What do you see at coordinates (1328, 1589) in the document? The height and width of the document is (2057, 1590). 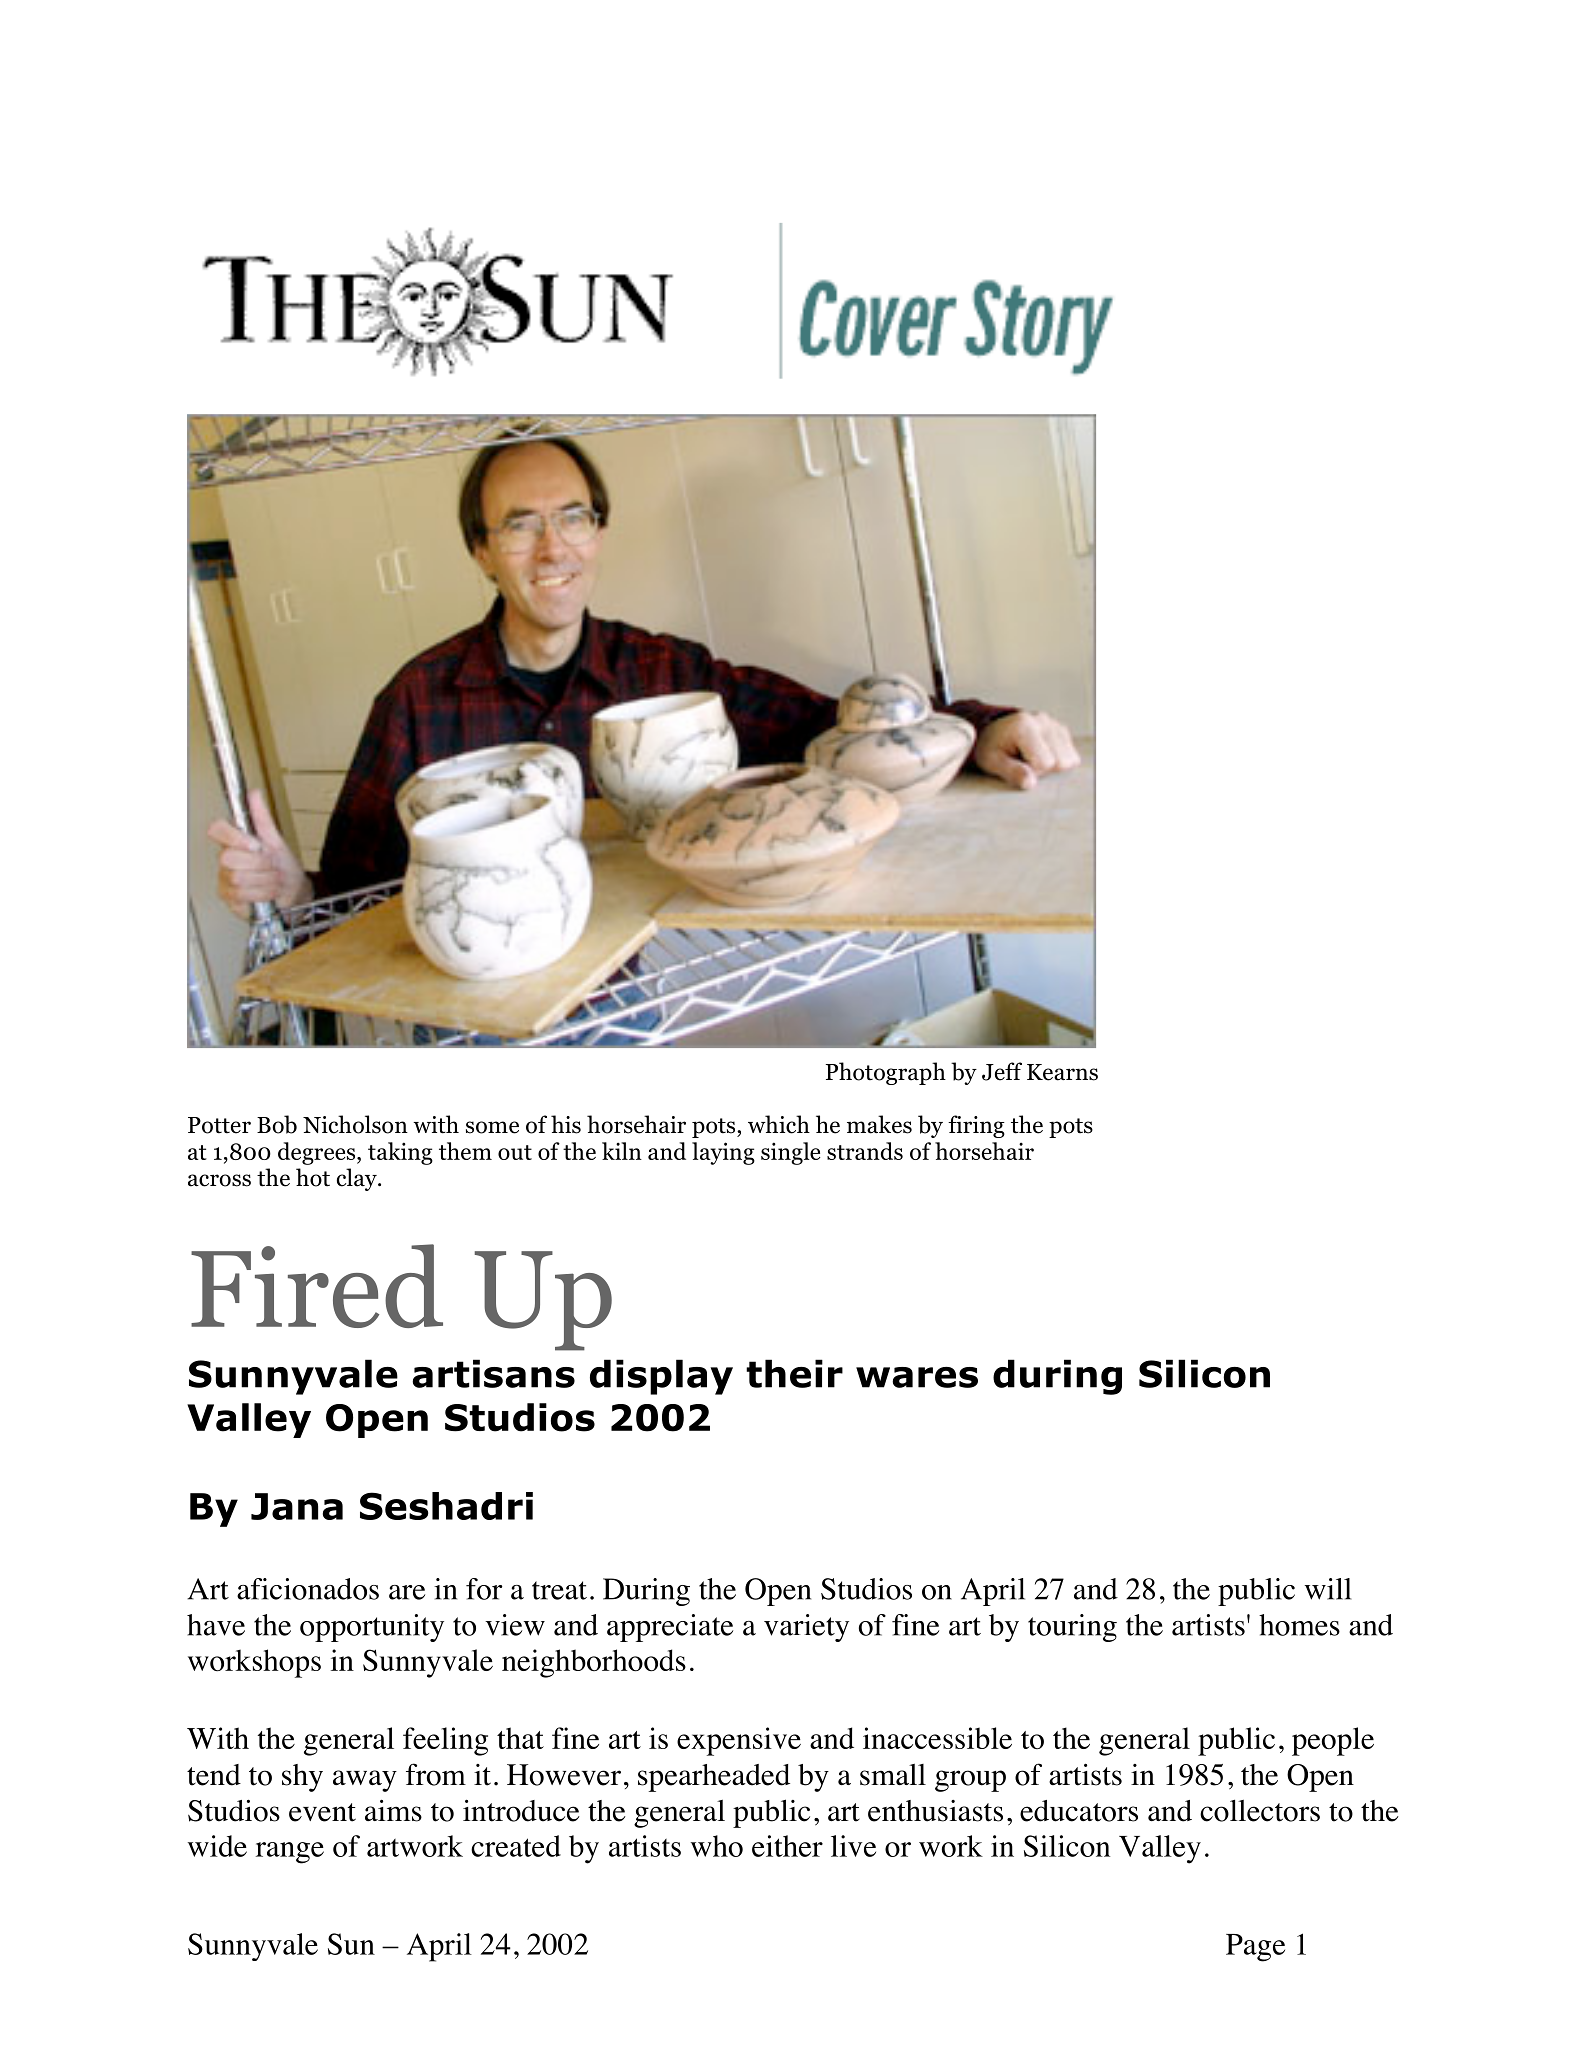 I see `will` at bounding box center [1328, 1589].
